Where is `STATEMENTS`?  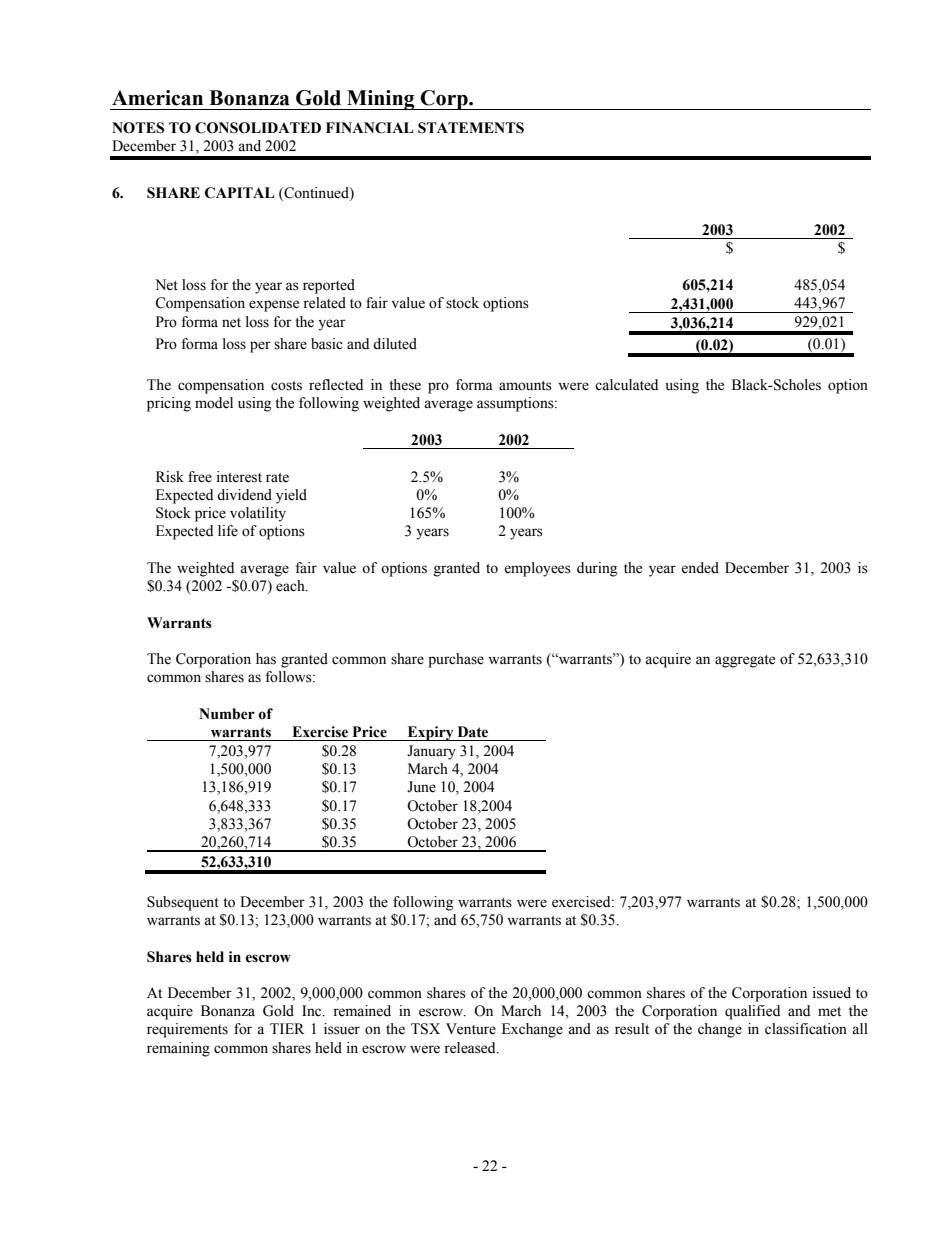 STATEMENTS is located at coordinates (471, 128).
